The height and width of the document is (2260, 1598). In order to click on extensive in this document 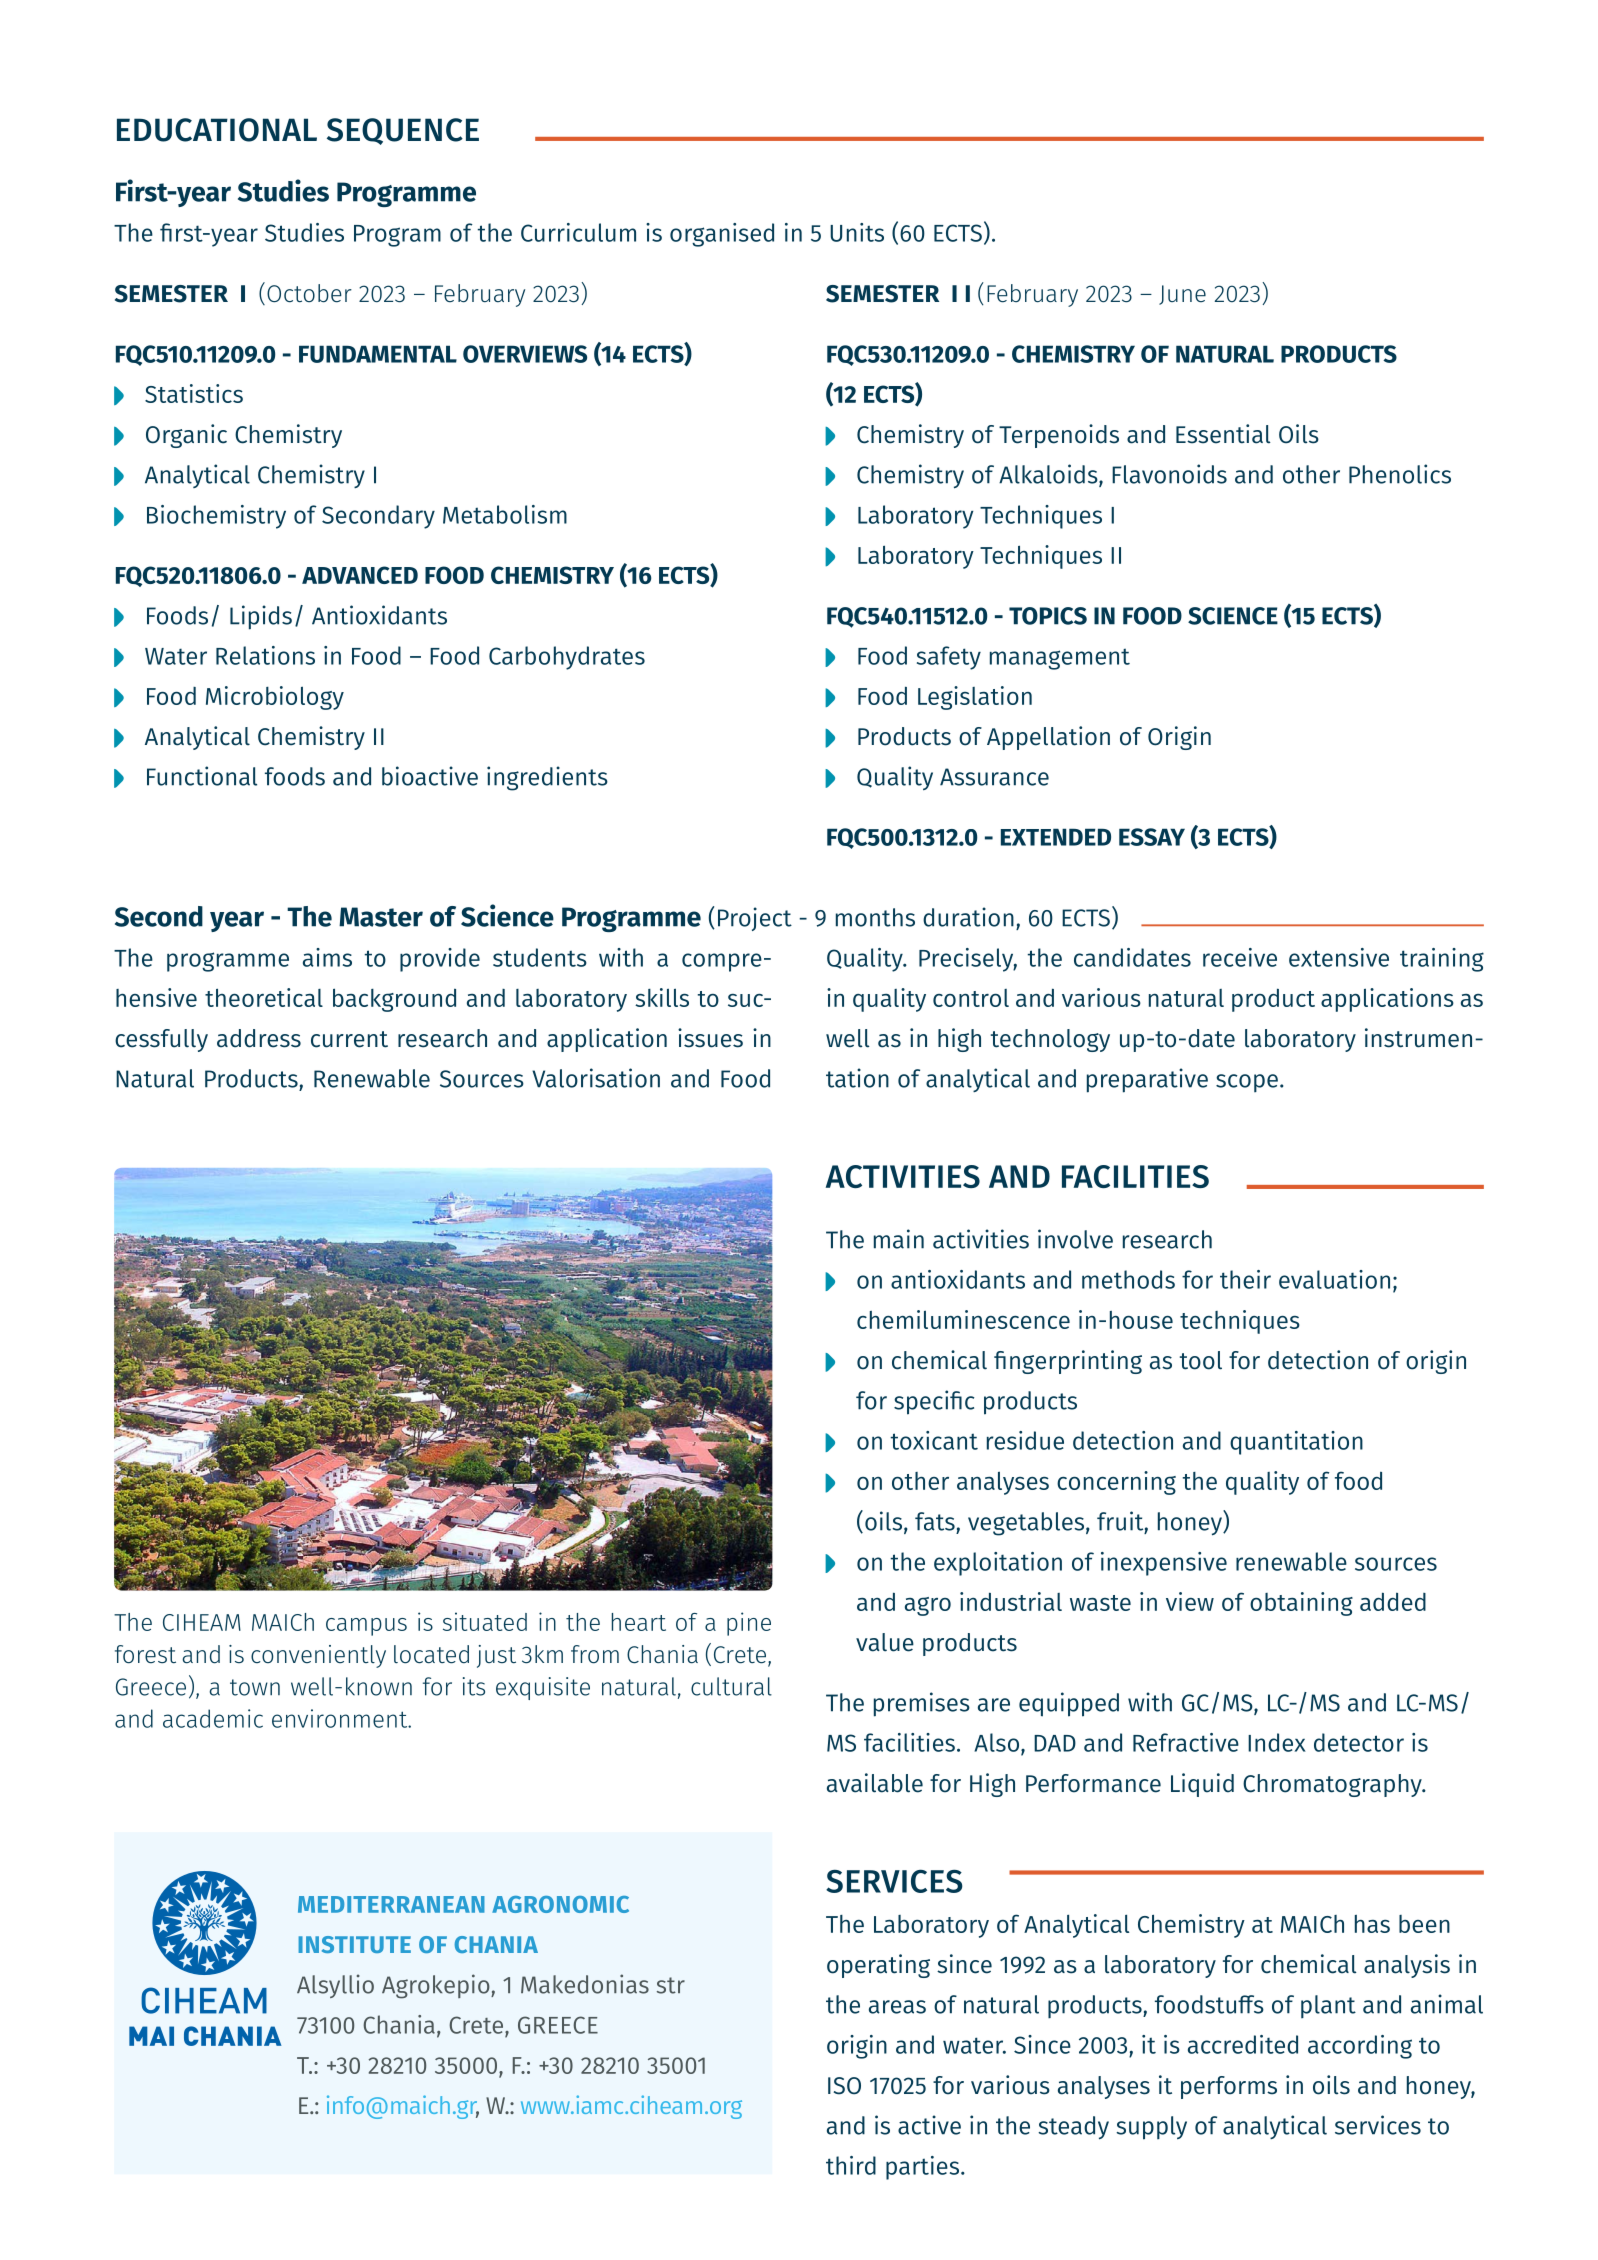, I will do `click(1339, 957)`.
